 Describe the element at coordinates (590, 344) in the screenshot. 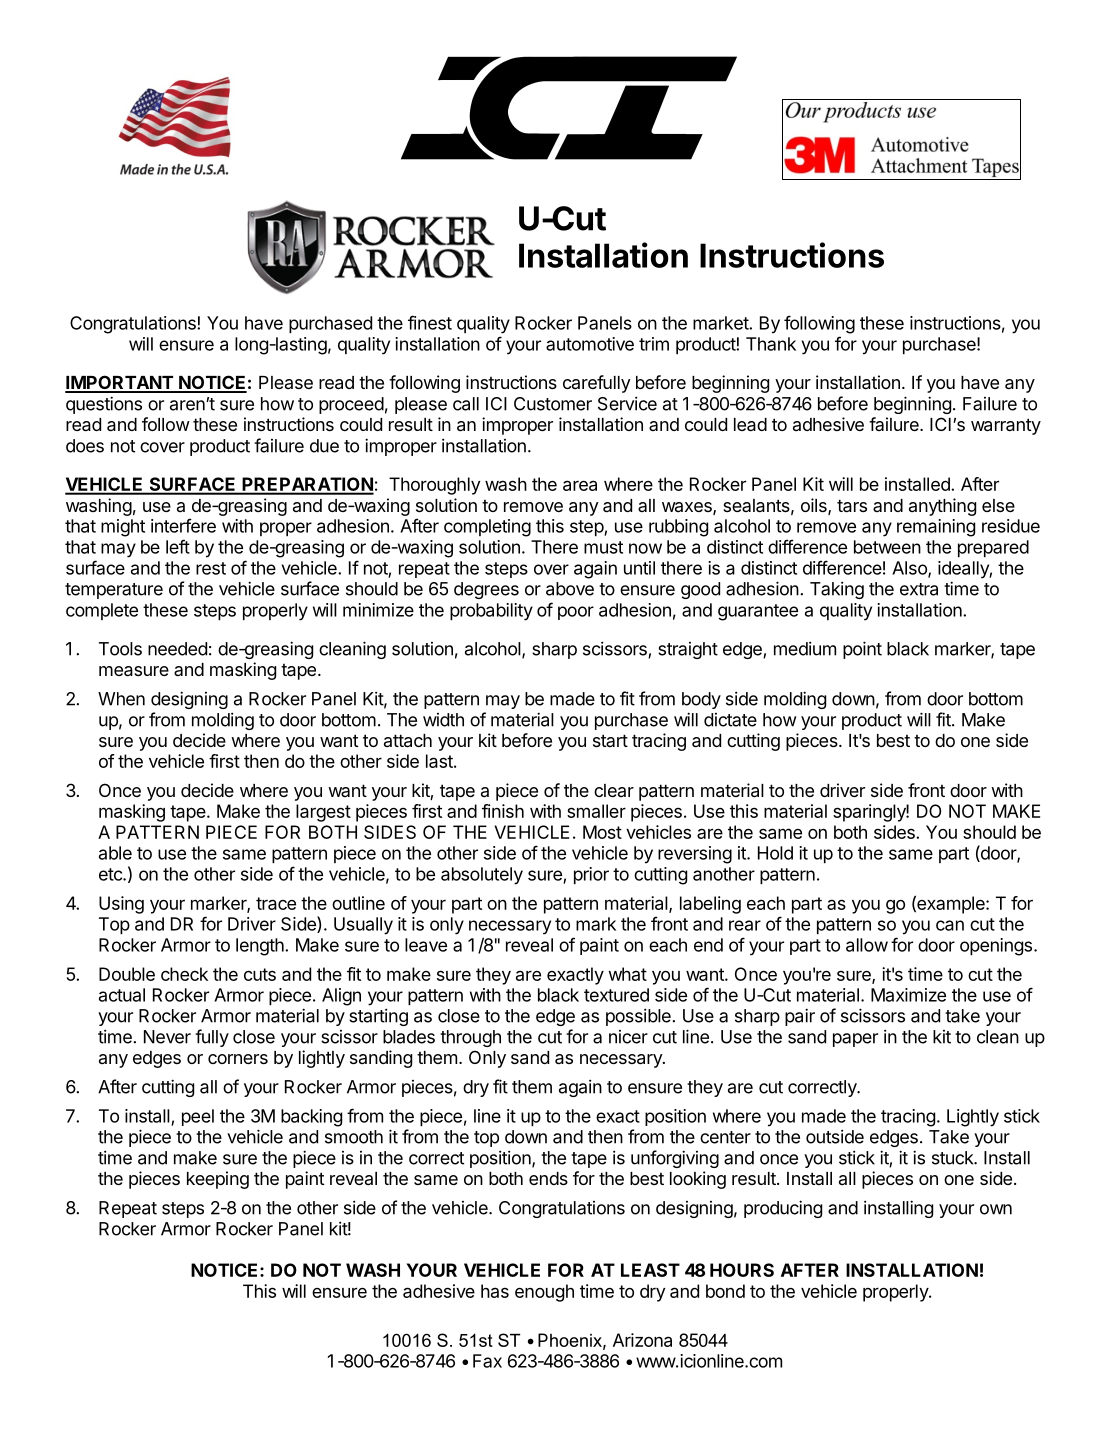

I see `automotive` at that location.
